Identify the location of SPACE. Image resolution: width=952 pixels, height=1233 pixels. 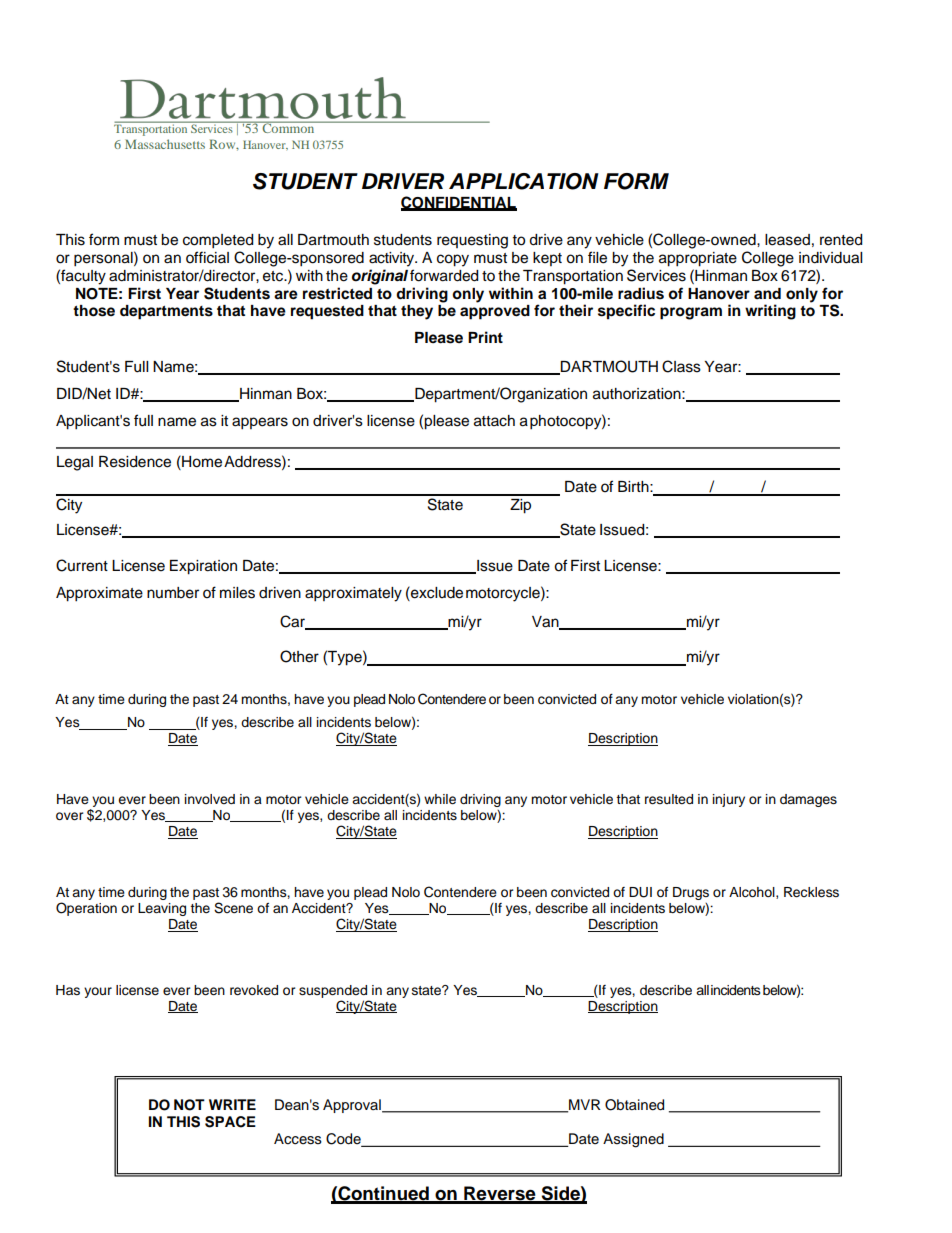
(230, 1122).
